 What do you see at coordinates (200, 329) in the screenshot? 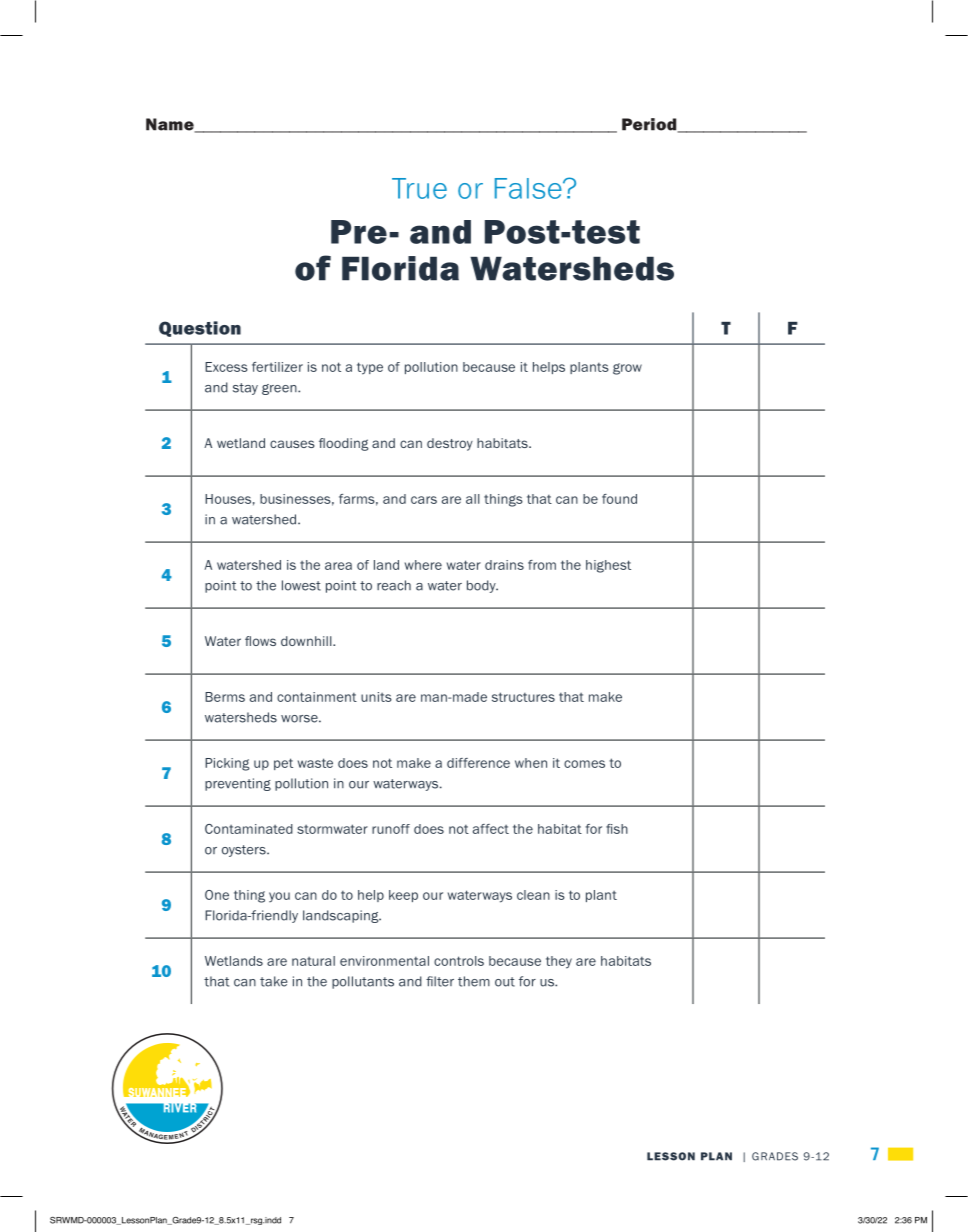
I see `Question` at bounding box center [200, 329].
